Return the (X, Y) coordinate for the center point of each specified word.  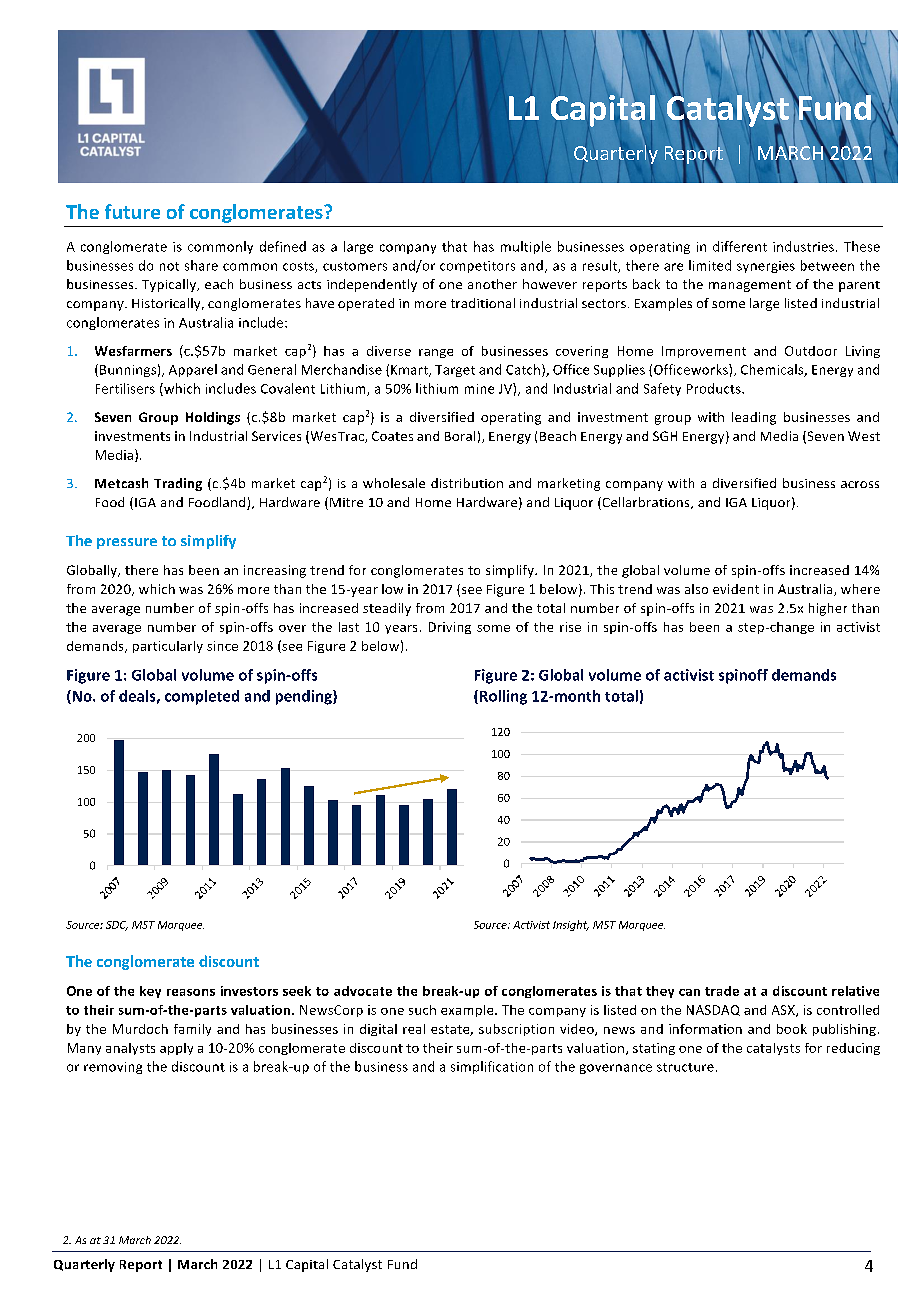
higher (828, 609)
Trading (178, 484)
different (740, 246)
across (860, 484)
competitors (477, 267)
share (201, 265)
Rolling (502, 697)
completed (202, 697)
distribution (467, 483)
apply (176, 1049)
